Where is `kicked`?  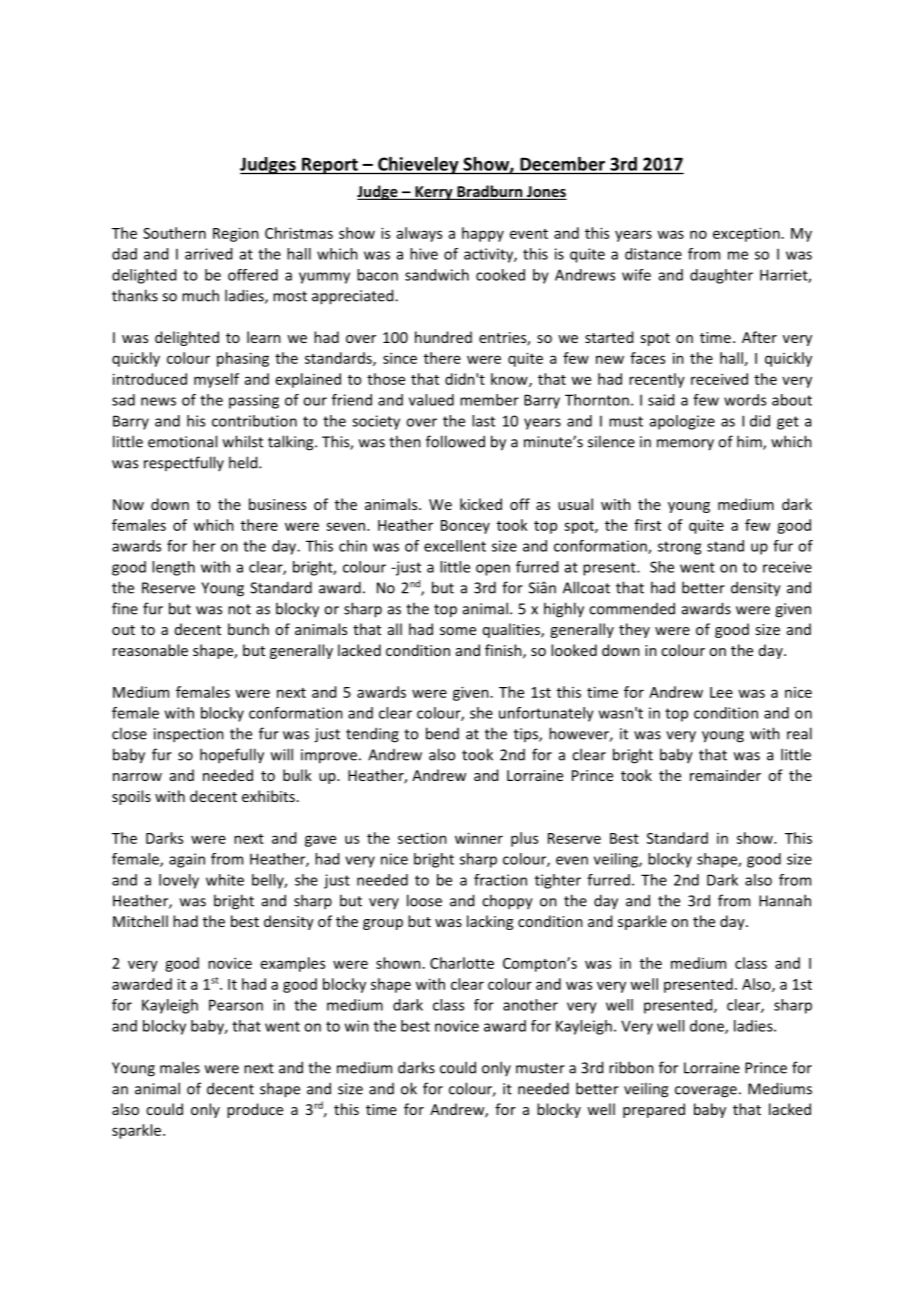
kicked is located at coordinates (481, 504).
